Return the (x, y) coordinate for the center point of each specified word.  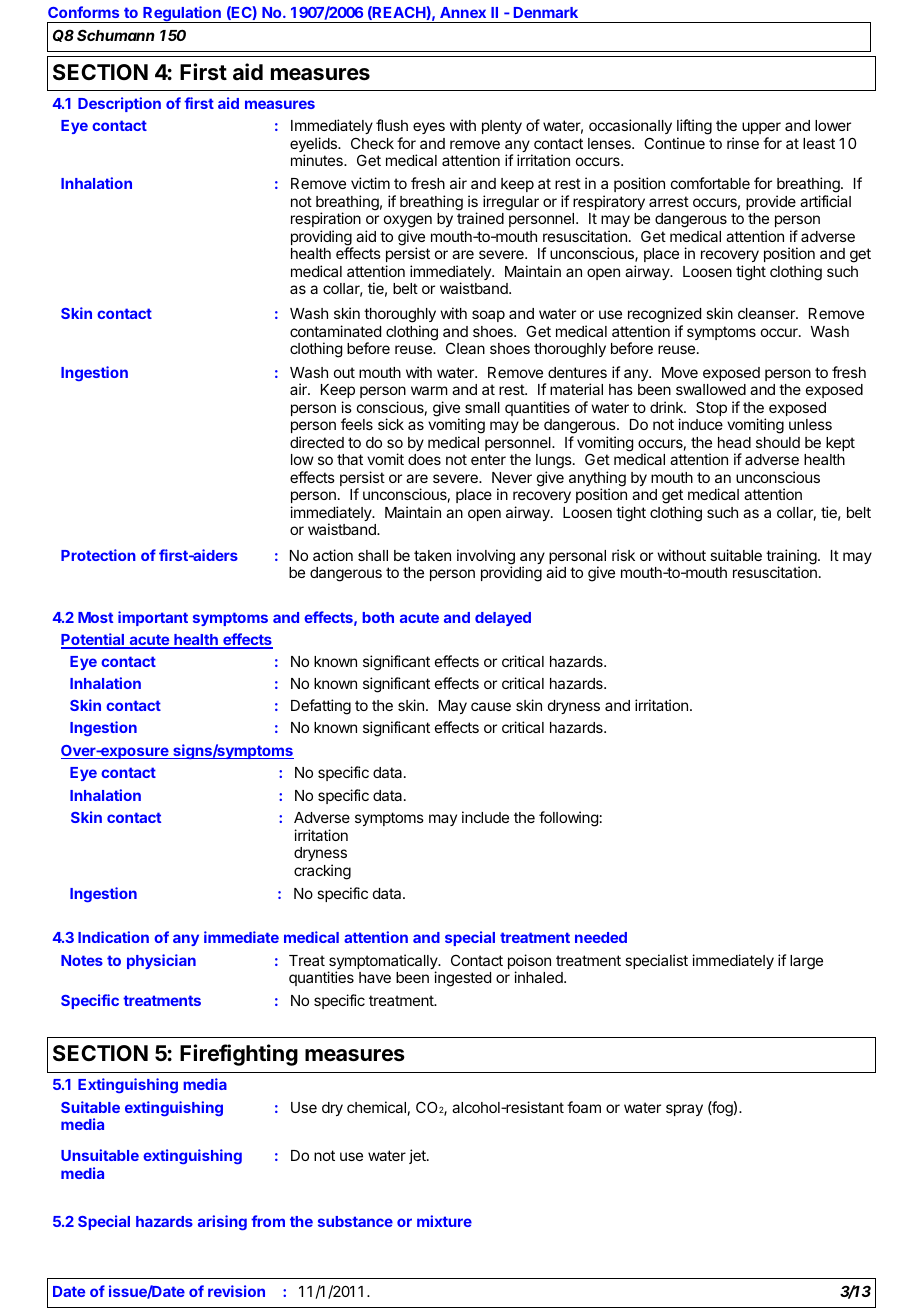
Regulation (182, 14)
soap (488, 316)
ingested (462, 979)
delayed (503, 619)
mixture (444, 1221)
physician (161, 961)
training (791, 558)
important (153, 618)
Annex (463, 12)
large (806, 962)
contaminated (335, 331)
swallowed (711, 389)
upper (761, 128)
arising (222, 1222)
